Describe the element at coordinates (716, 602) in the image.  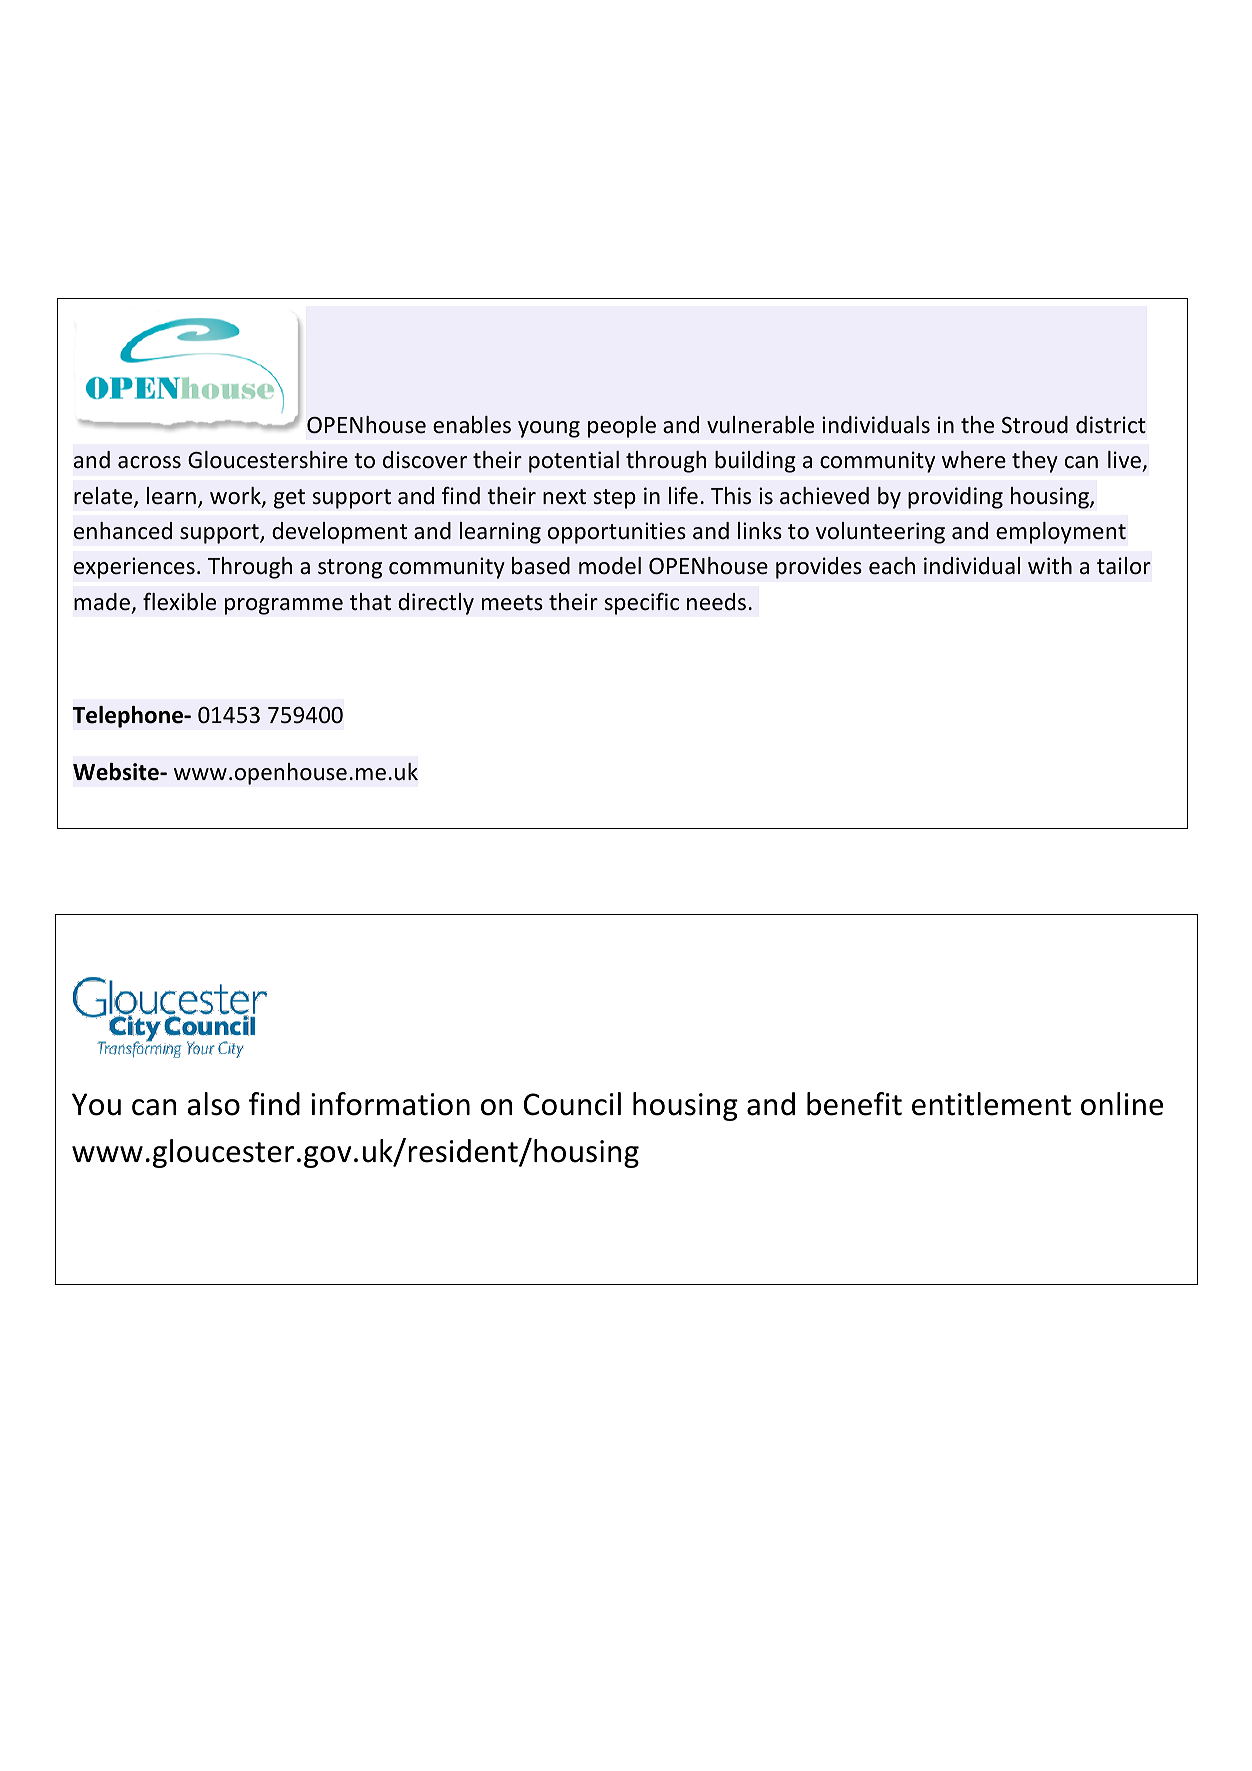
I see `needs` at that location.
